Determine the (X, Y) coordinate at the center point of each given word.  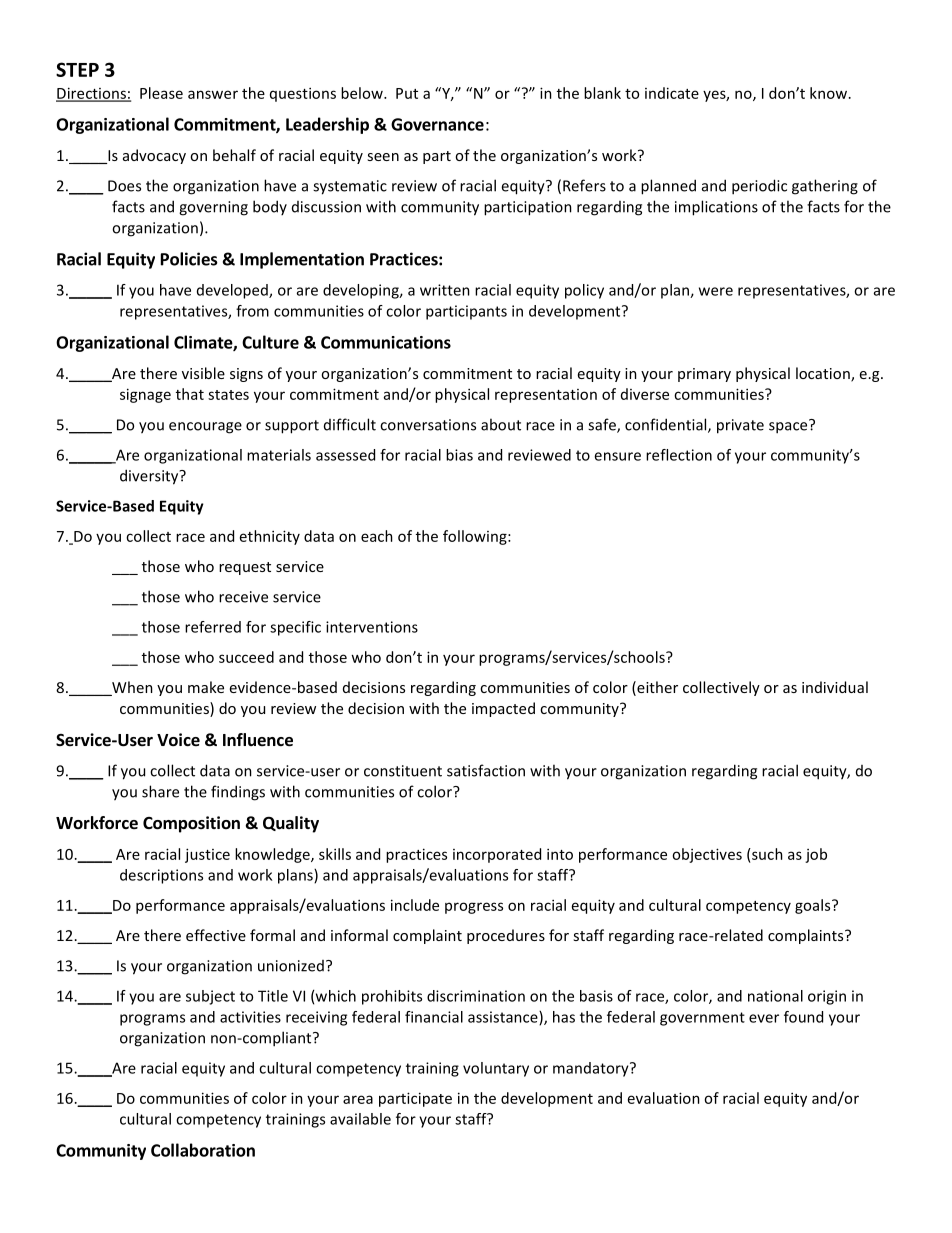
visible (203, 373)
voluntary (496, 1069)
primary (704, 375)
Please (161, 93)
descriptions (161, 876)
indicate (672, 93)
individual (835, 687)
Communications (386, 342)
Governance (437, 124)
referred (213, 627)
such (766, 854)
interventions (372, 627)
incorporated (497, 855)
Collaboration (203, 1150)
